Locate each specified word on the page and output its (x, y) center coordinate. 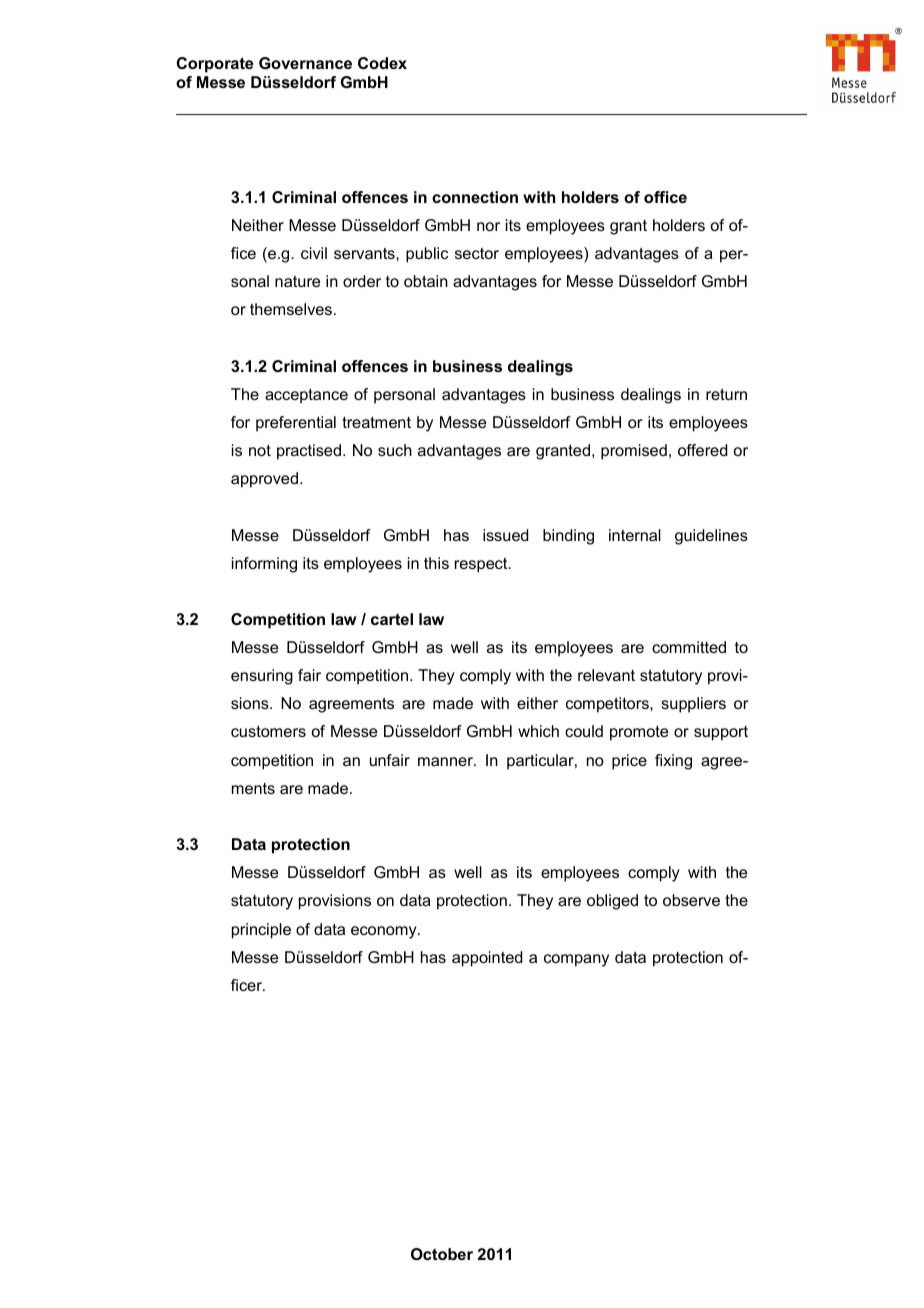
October (442, 1254)
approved (264, 480)
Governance (305, 63)
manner (446, 761)
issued (505, 535)
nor (488, 226)
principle (261, 931)
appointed (487, 959)
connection (475, 197)
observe (691, 900)
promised (634, 452)
